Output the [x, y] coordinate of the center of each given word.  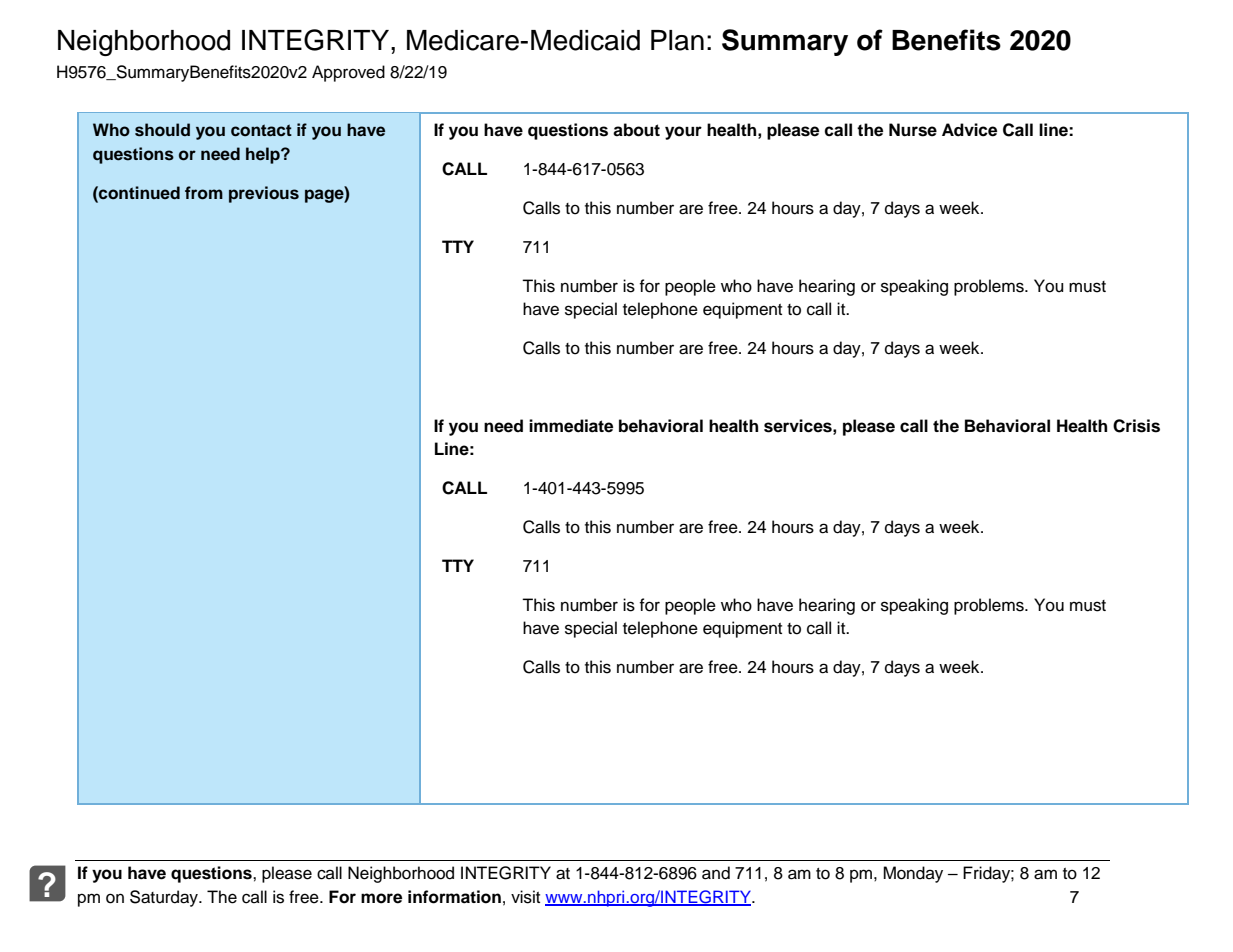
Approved [348, 73]
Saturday [165, 898]
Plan [677, 40]
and [716, 873]
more [381, 898]
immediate [571, 426]
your [683, 133]
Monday [913, 874]
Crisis [1136, 426]
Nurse [913, 130]
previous [264, 194]
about [636, 130]
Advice [969, 130]
